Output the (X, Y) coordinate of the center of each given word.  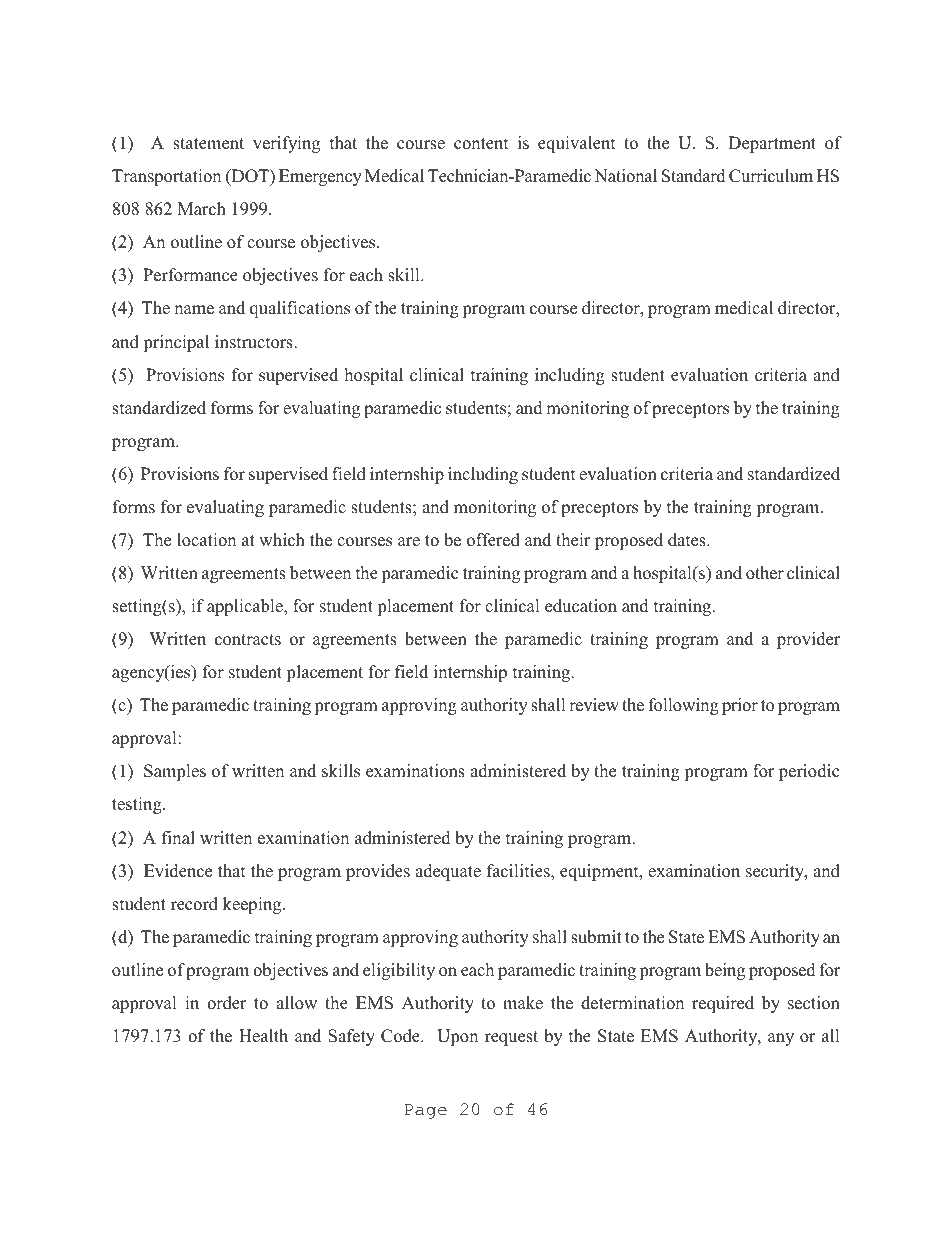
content (481, 144)
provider (808, 640)
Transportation (166, 177)
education (581, 606)
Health (263, 1036)
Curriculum (771, 176)
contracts (248, 640)
